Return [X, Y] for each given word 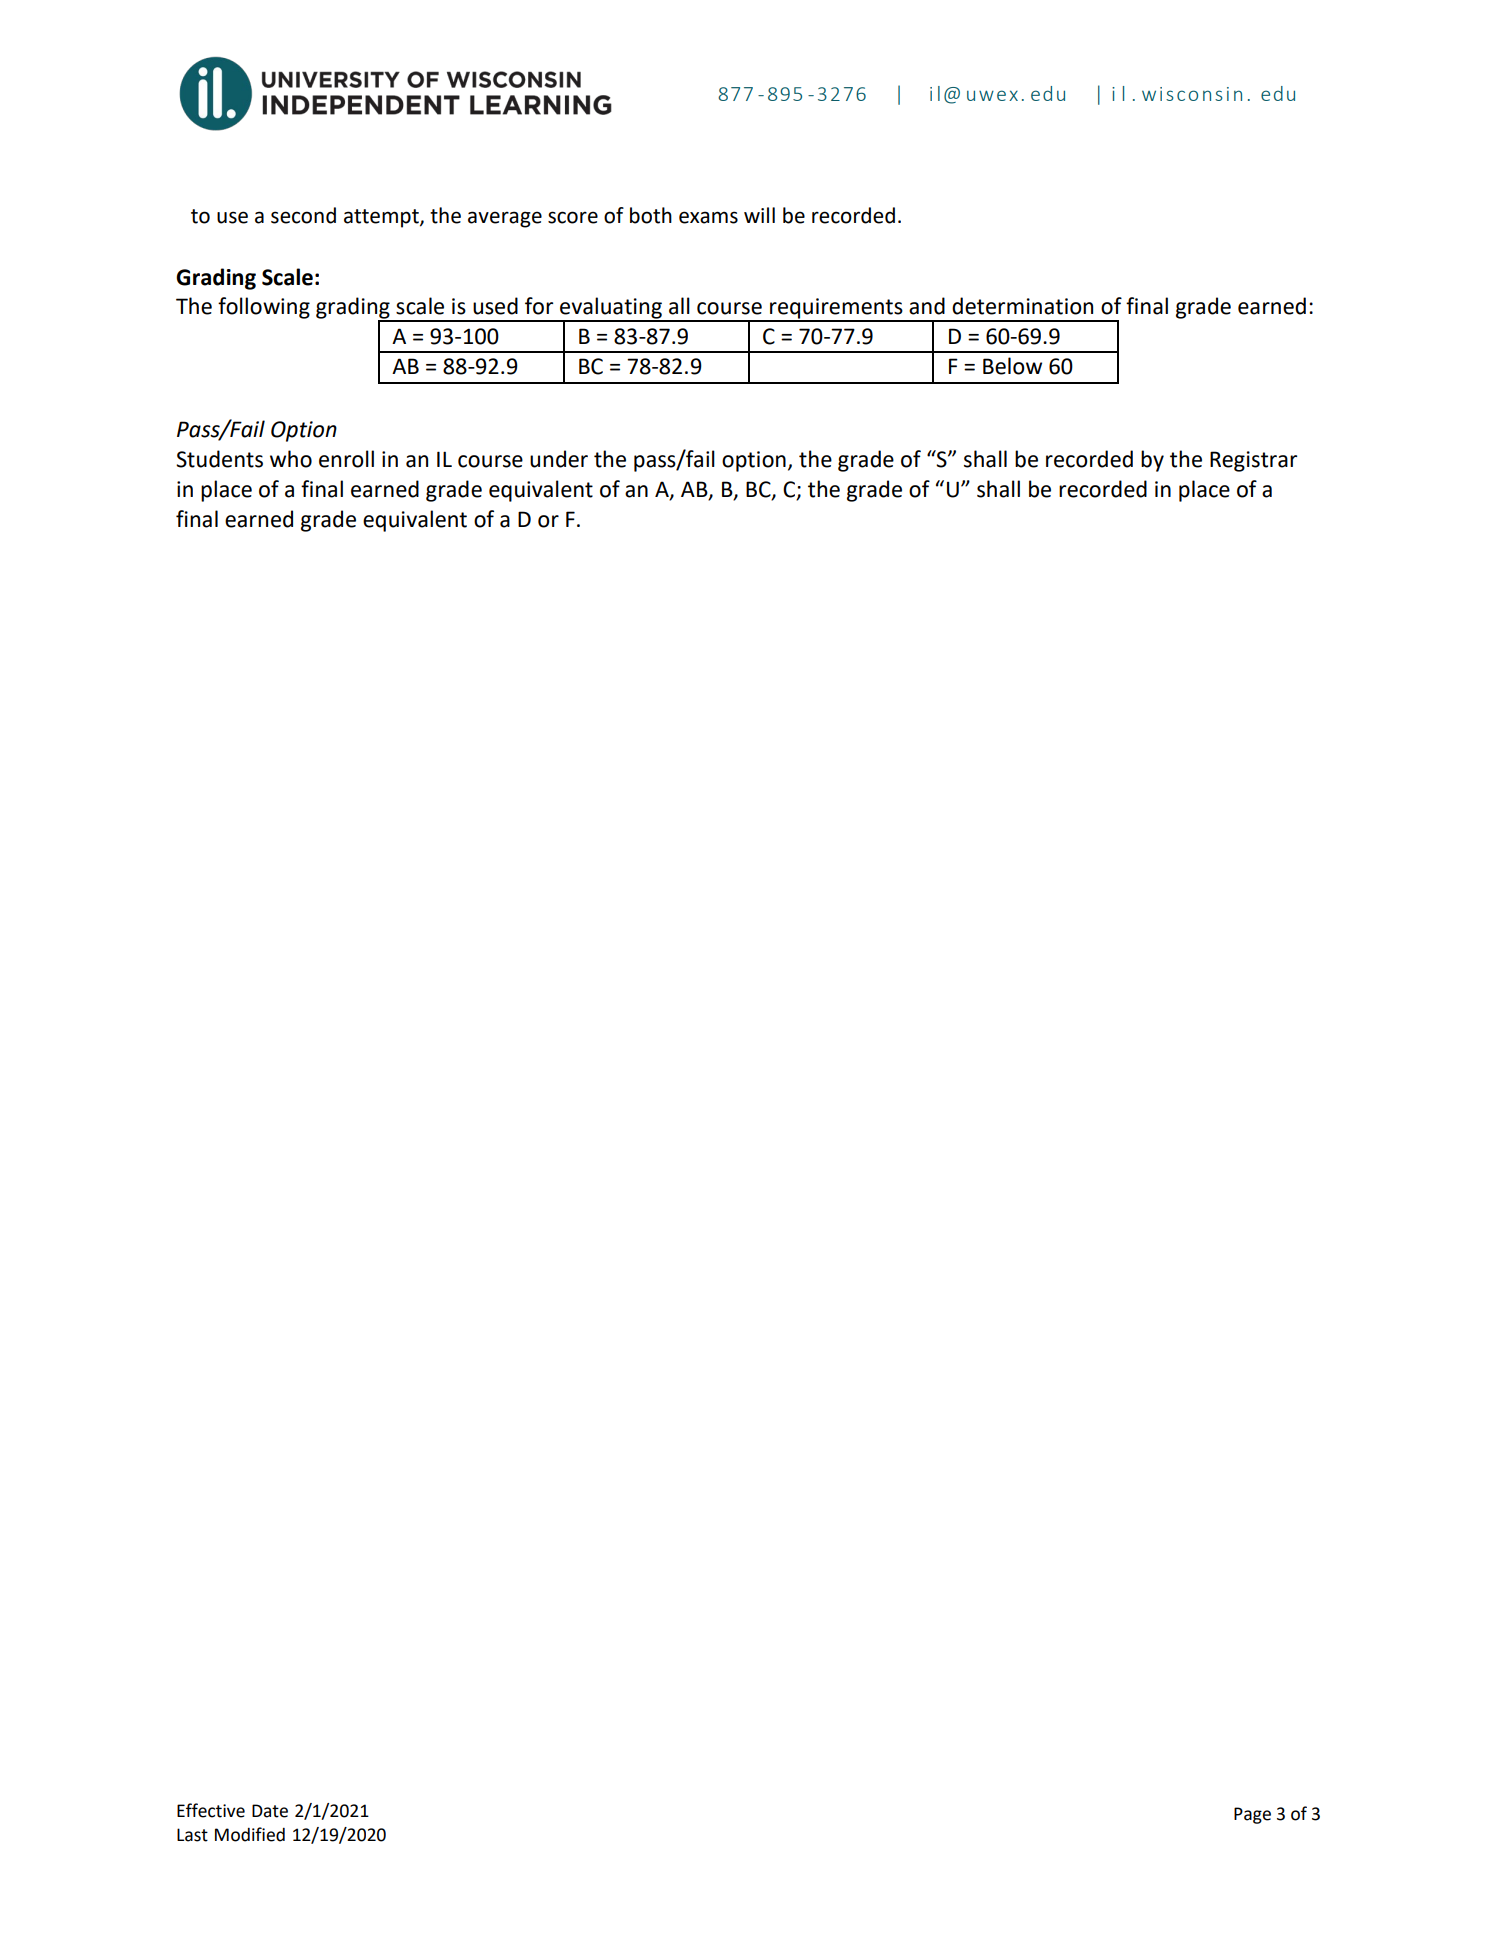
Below [1012, 366]
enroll [346, 459]
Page [1252, 1815]
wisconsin [1192, 94]
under [559, 459]
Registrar [1253, 461]
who [291, 459]
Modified [250, 1834]
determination [1022, 306]
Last [192, 1835]
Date [270, 1811]
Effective [211, 1810]
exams [708, 217]
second [303, 215]
